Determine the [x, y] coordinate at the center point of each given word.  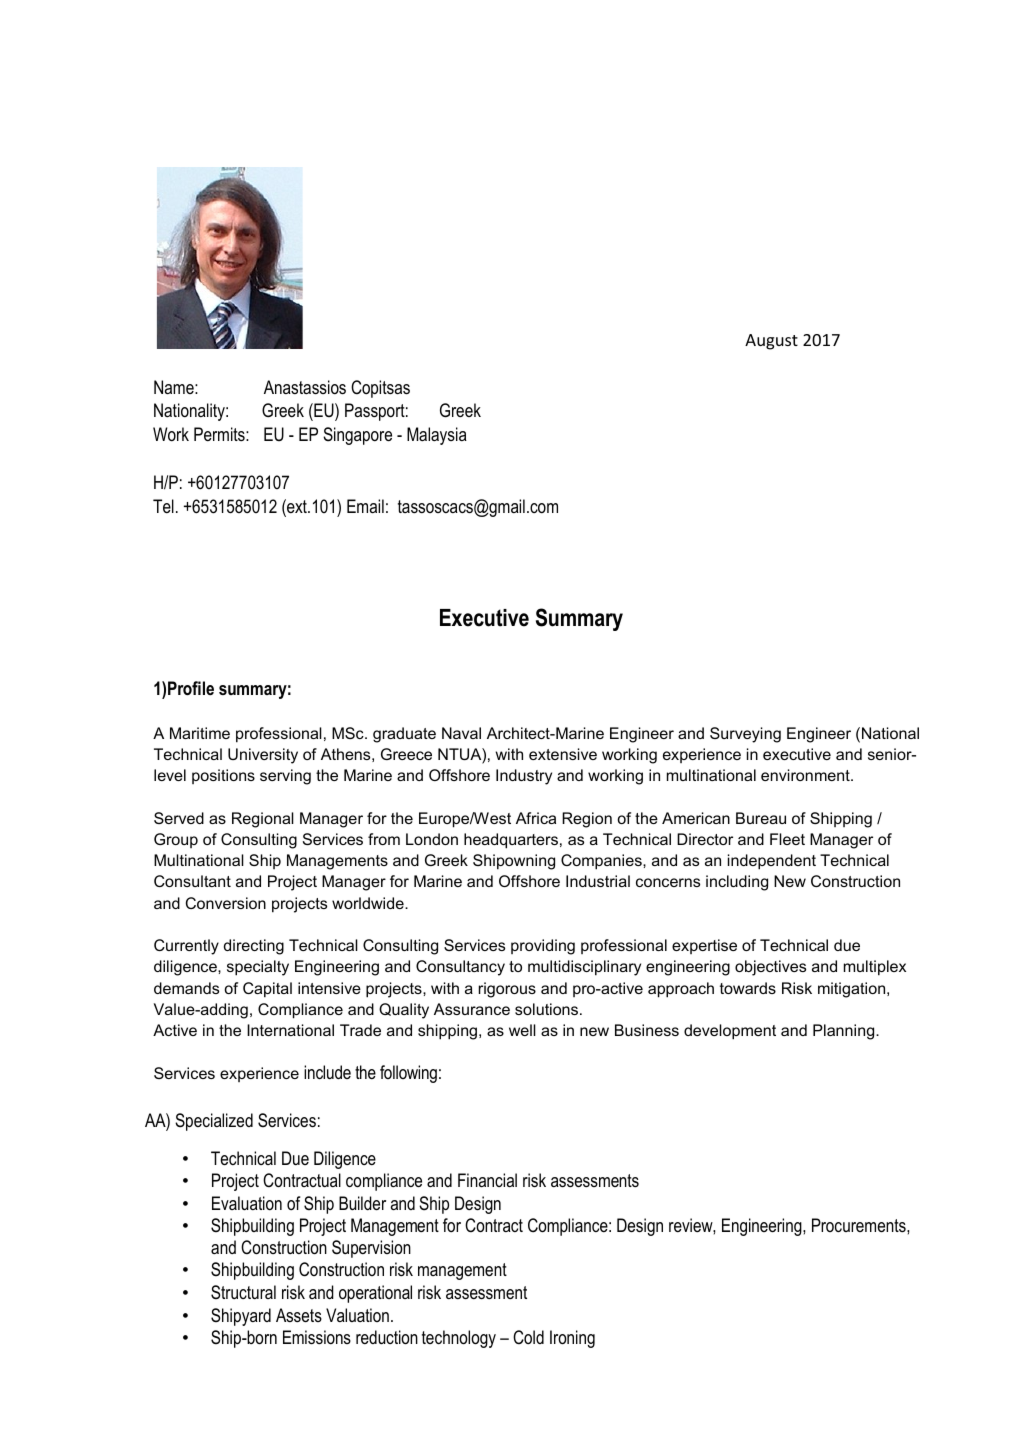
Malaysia [437, 436]
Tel [163, 506]
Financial [487, 1180]
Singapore [357, 436]
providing [543, 947]
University [263, 756]
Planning [845, 1032]
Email [365, 506]
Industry [524, 777]
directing [254, 947]
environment [806, 775]
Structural [243, 1292]
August [771, 342]
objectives [770, 968]
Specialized [214, 1122]
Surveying [745, 735]
